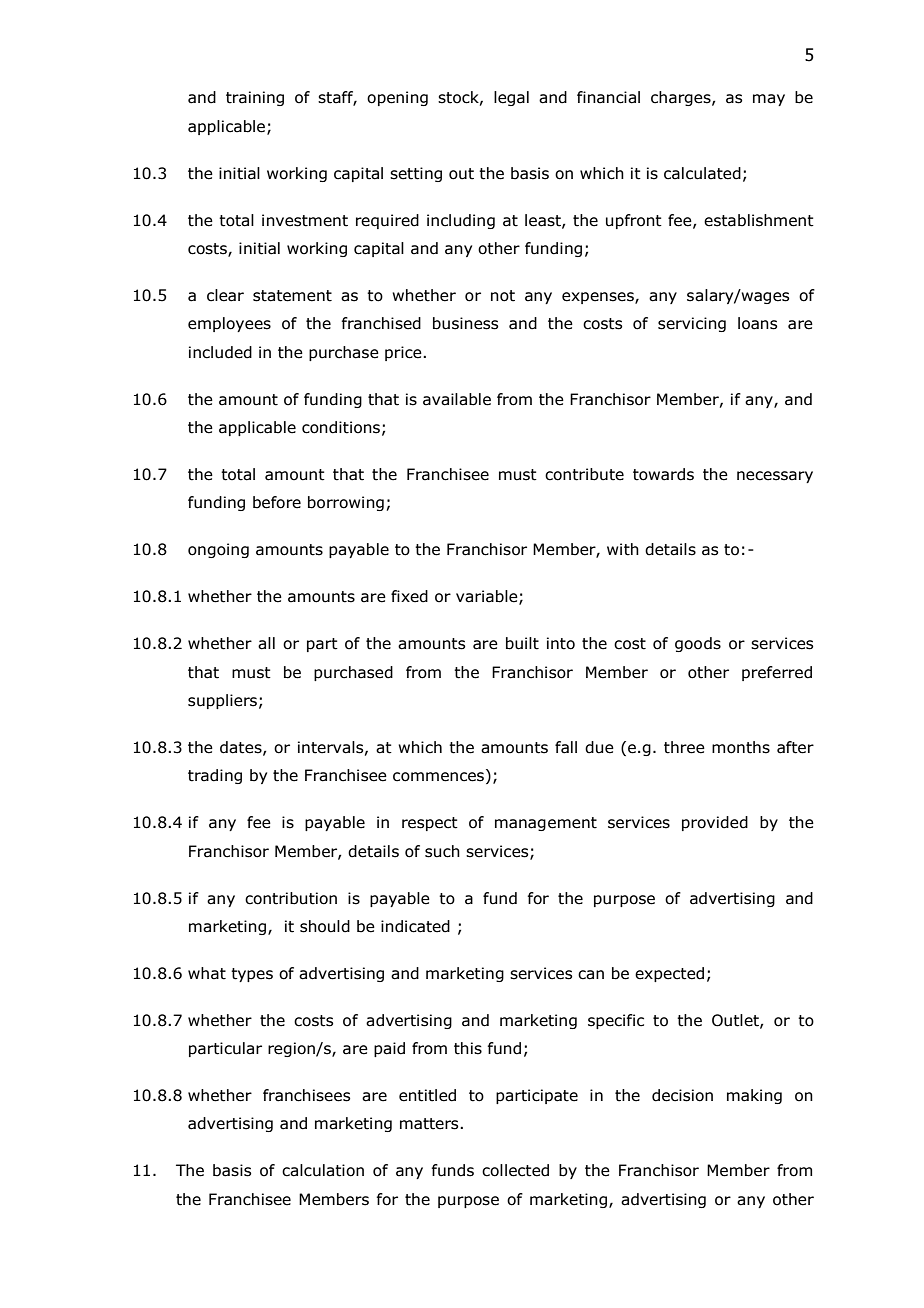 Image resolution: width=924 pixels, height=1308 pixels. I want to click on calculation, so click(323, 1170).
